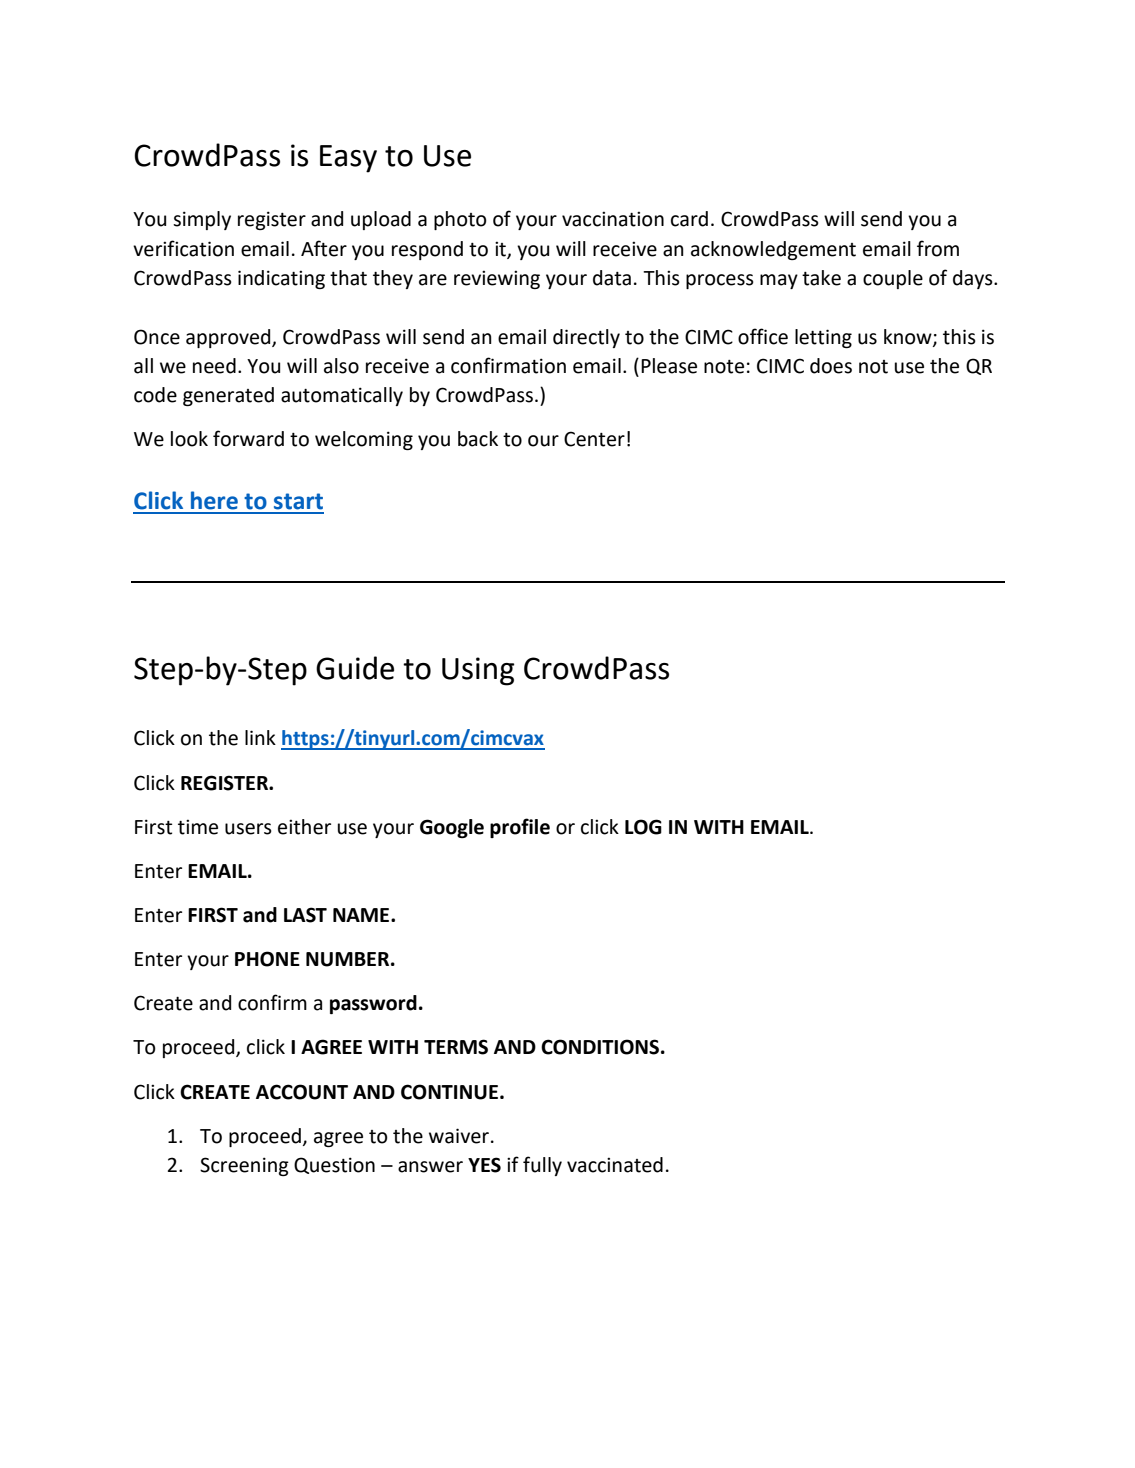  Describe the element at coordinates (355, 668) in the screenshot. I see `Guide` at that location.
